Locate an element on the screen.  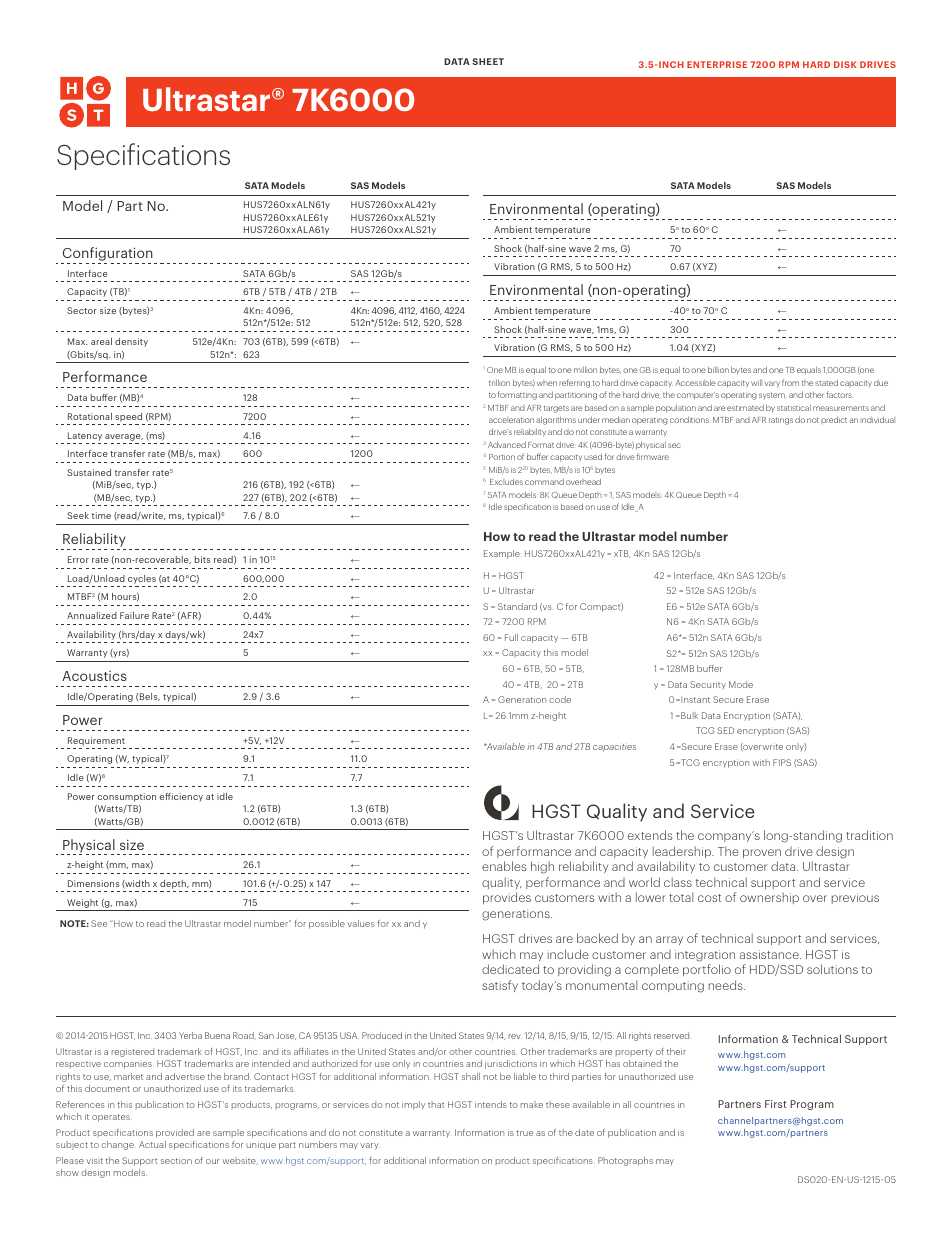
Security is located at coordinates (708, 685).
